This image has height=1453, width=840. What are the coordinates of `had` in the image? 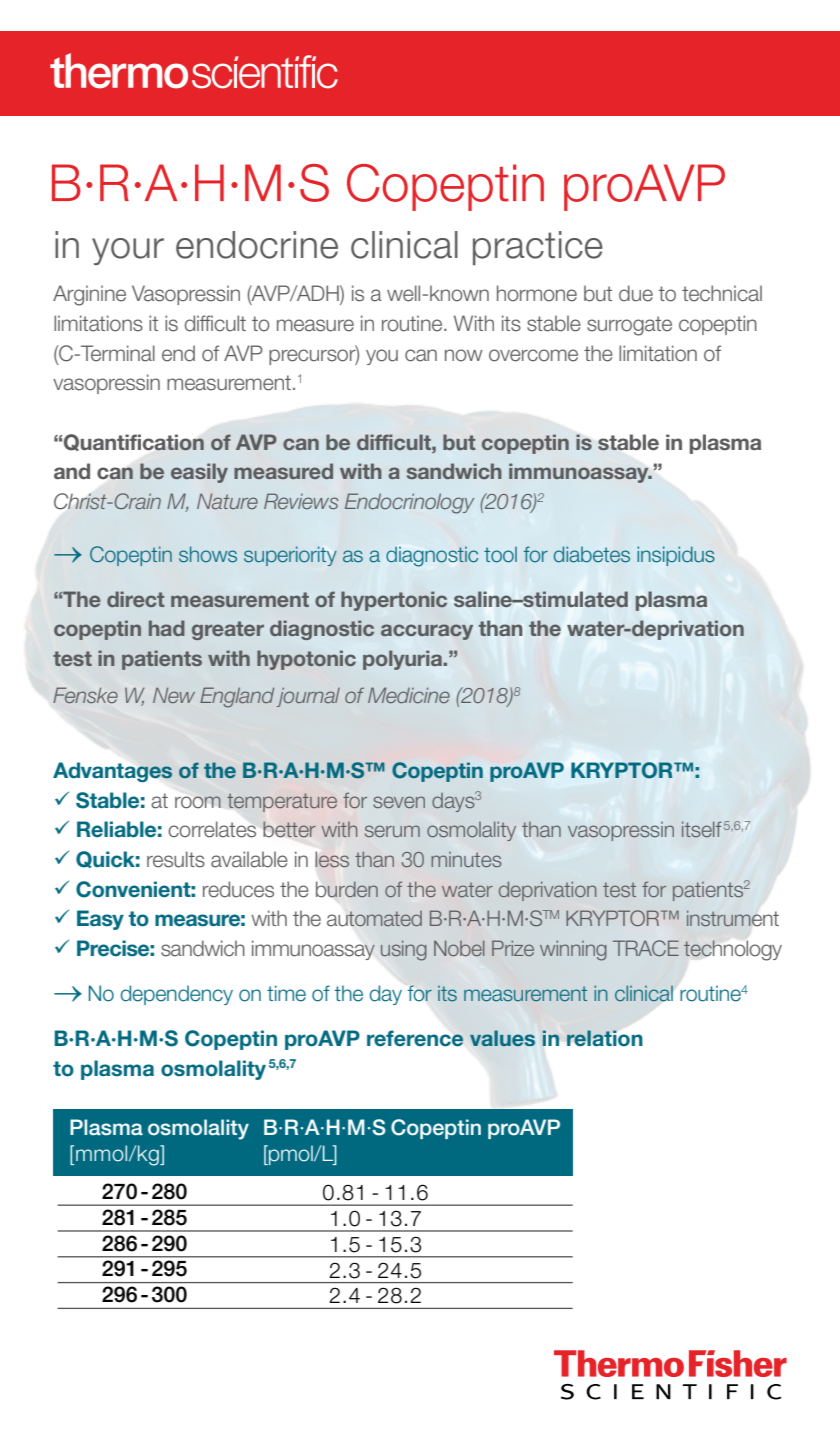 It's located at (167, 628).
